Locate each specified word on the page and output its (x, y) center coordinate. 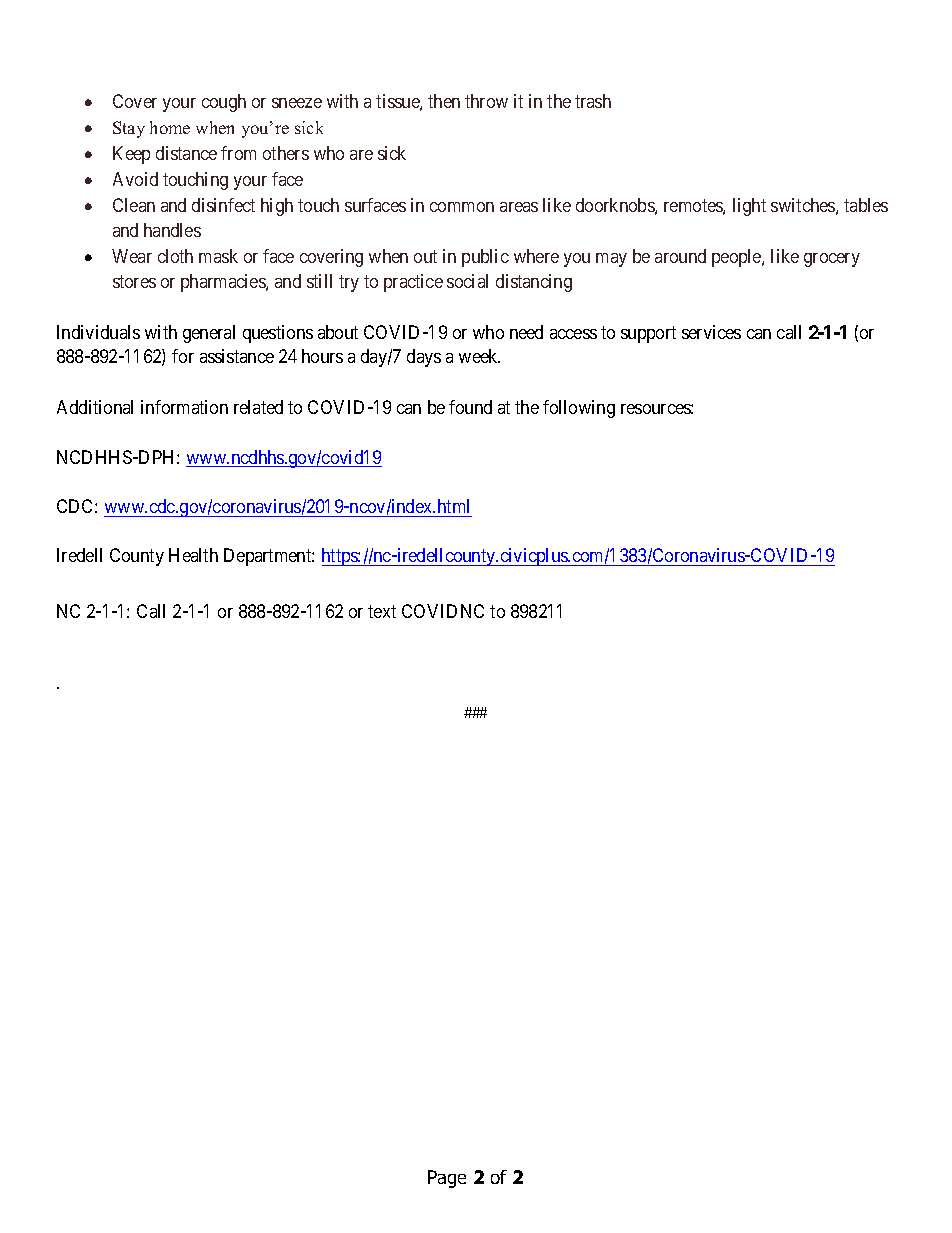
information (184, 407)
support (648, 334)
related (258, 407)
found (470, 407)
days (424, 358)
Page (447, 1179)
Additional (95, 407)
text (382, 611)
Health (193, 555)
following (579, 409)
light (749, 207)
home (170, 127)
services (711, 332)
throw (486, 101)
